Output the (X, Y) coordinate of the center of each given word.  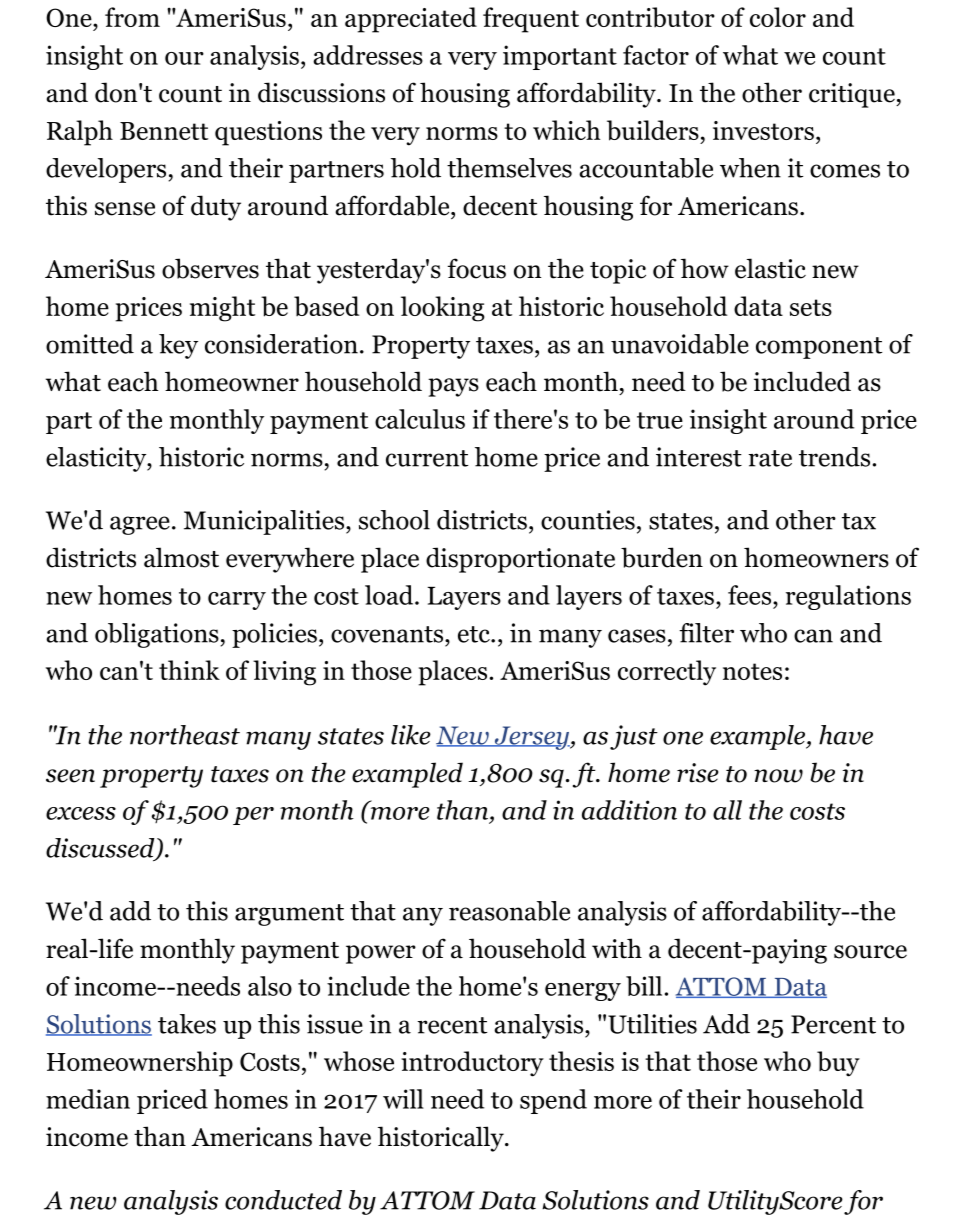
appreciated (411, 20)
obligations (157, 635)
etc (475, 634)
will (403, 1099)
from (132, 17)
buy (838, 1064)
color (778, 17)
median (88, 1099)
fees (749, 595)
